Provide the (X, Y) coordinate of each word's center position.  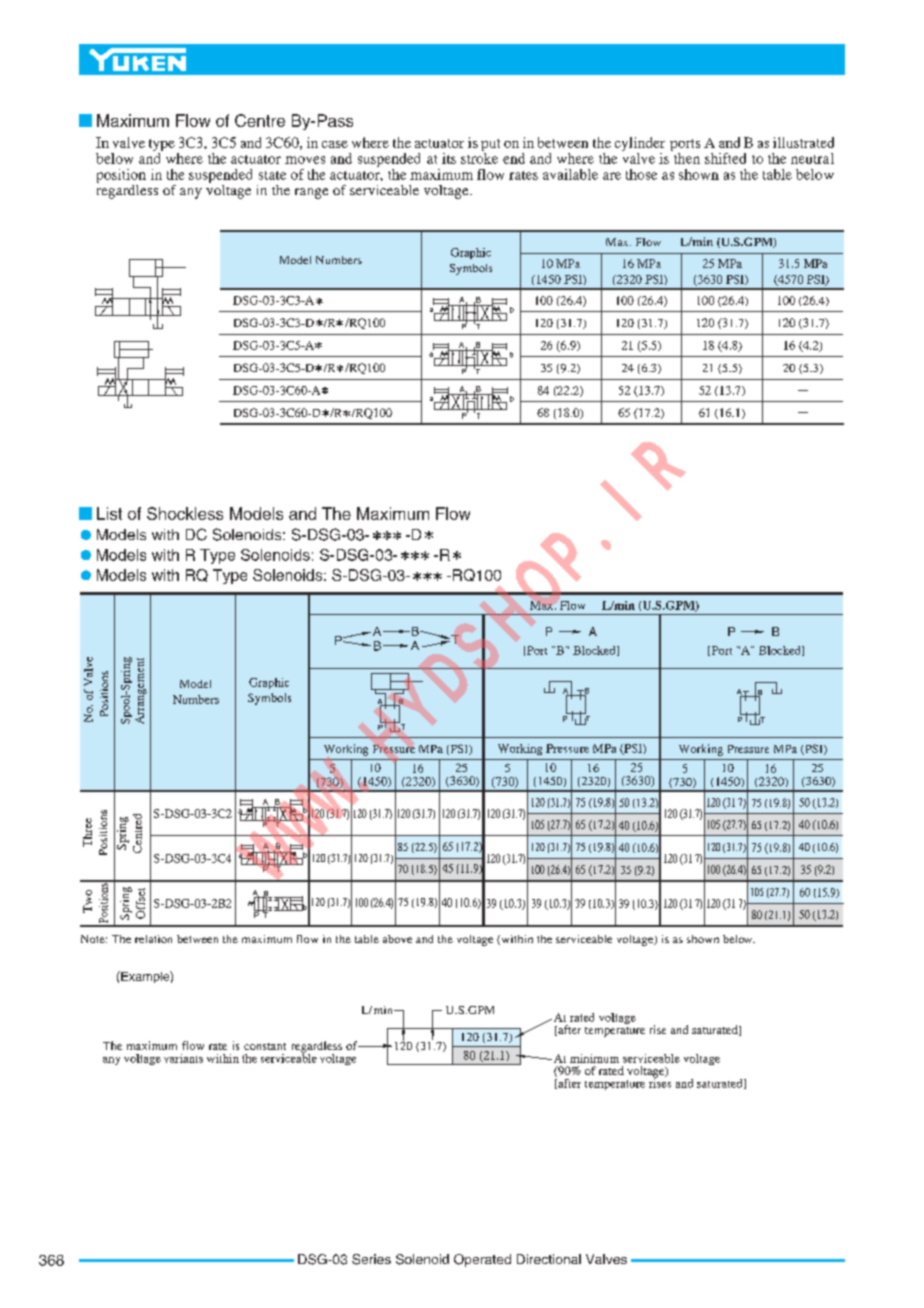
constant (265, 1046)
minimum (594, 1058)
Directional (549, 1259)
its (449, 158)
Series (371, 1259)
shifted (725, 158)
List (109, 513)
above (397, 939)
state (272, 175)
